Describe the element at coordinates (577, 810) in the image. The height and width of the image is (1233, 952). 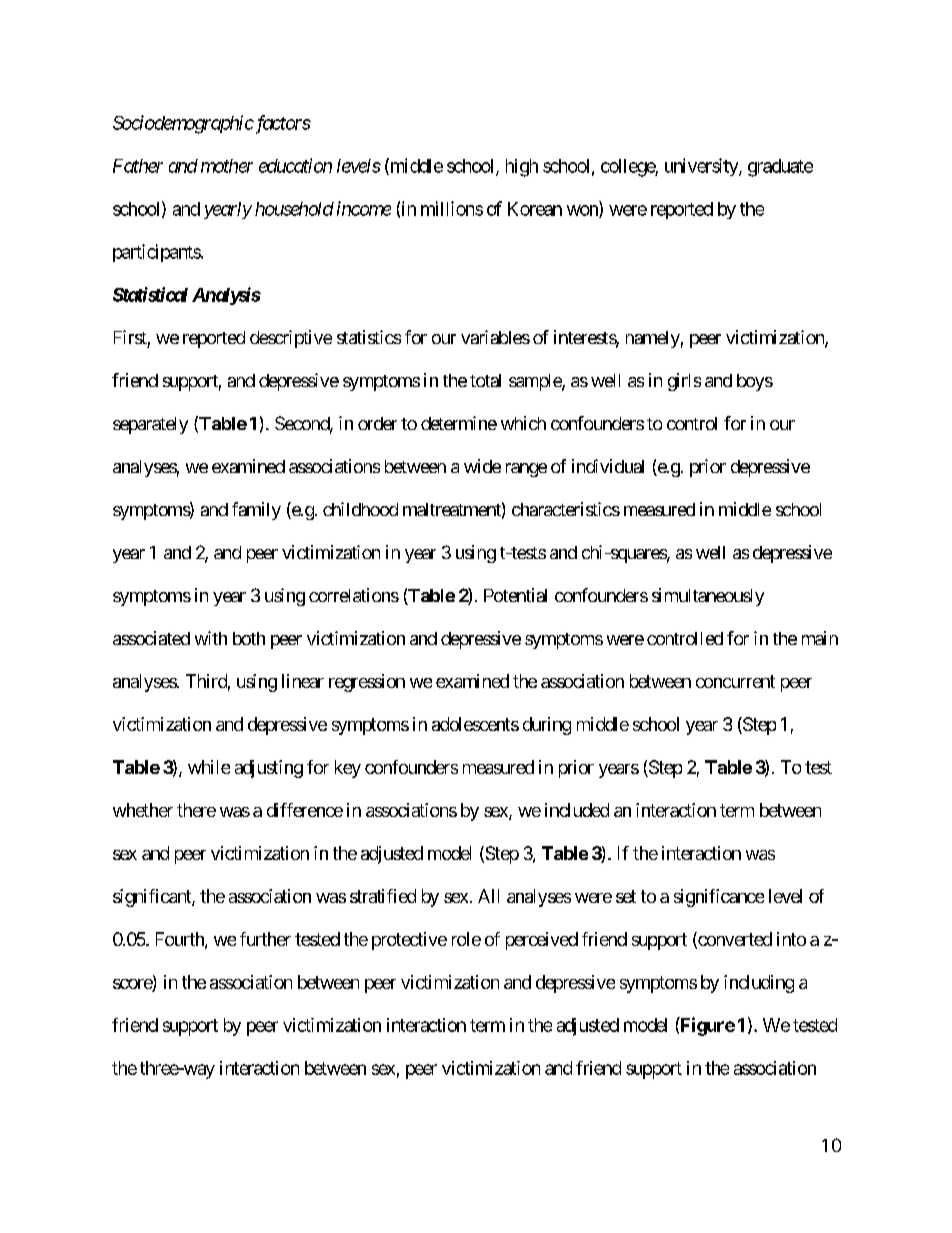
I see `included` at that location.
